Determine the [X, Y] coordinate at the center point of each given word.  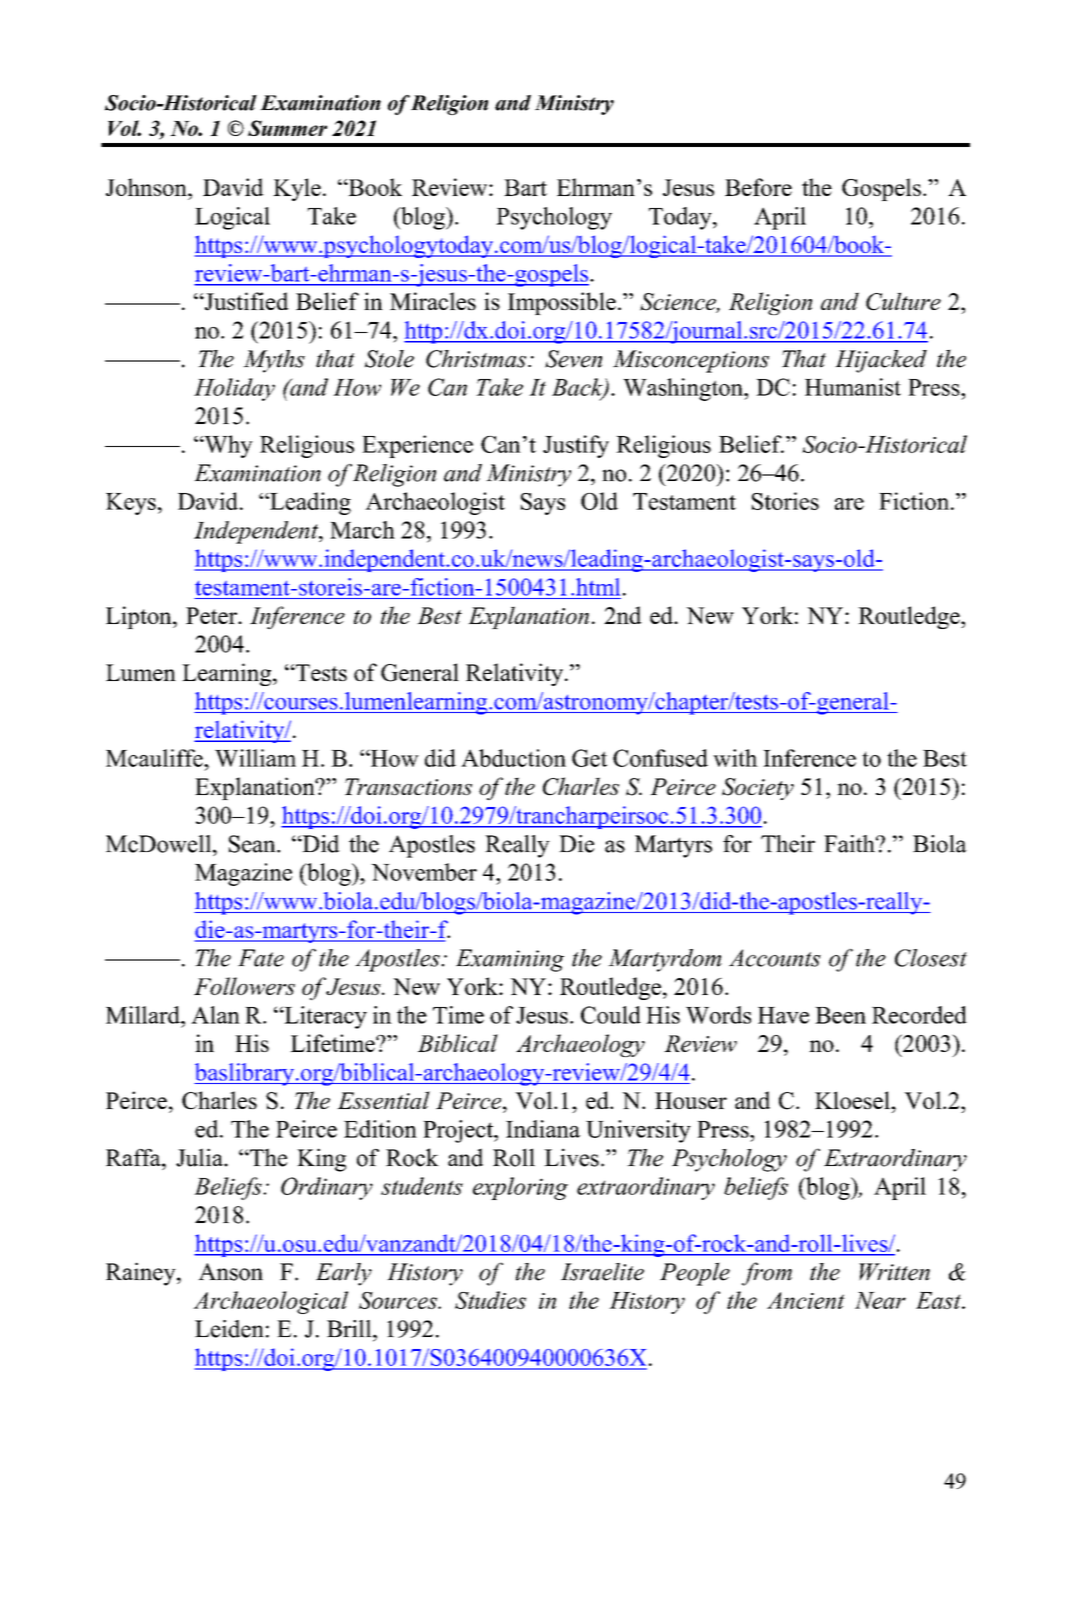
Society [758, 789]
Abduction [513, 758]
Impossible [562, 303]
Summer [287, 128]
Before [758, 187]
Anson [230, 1272]
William [255, 758]
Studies [490, 1300]
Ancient [806, 1300]
